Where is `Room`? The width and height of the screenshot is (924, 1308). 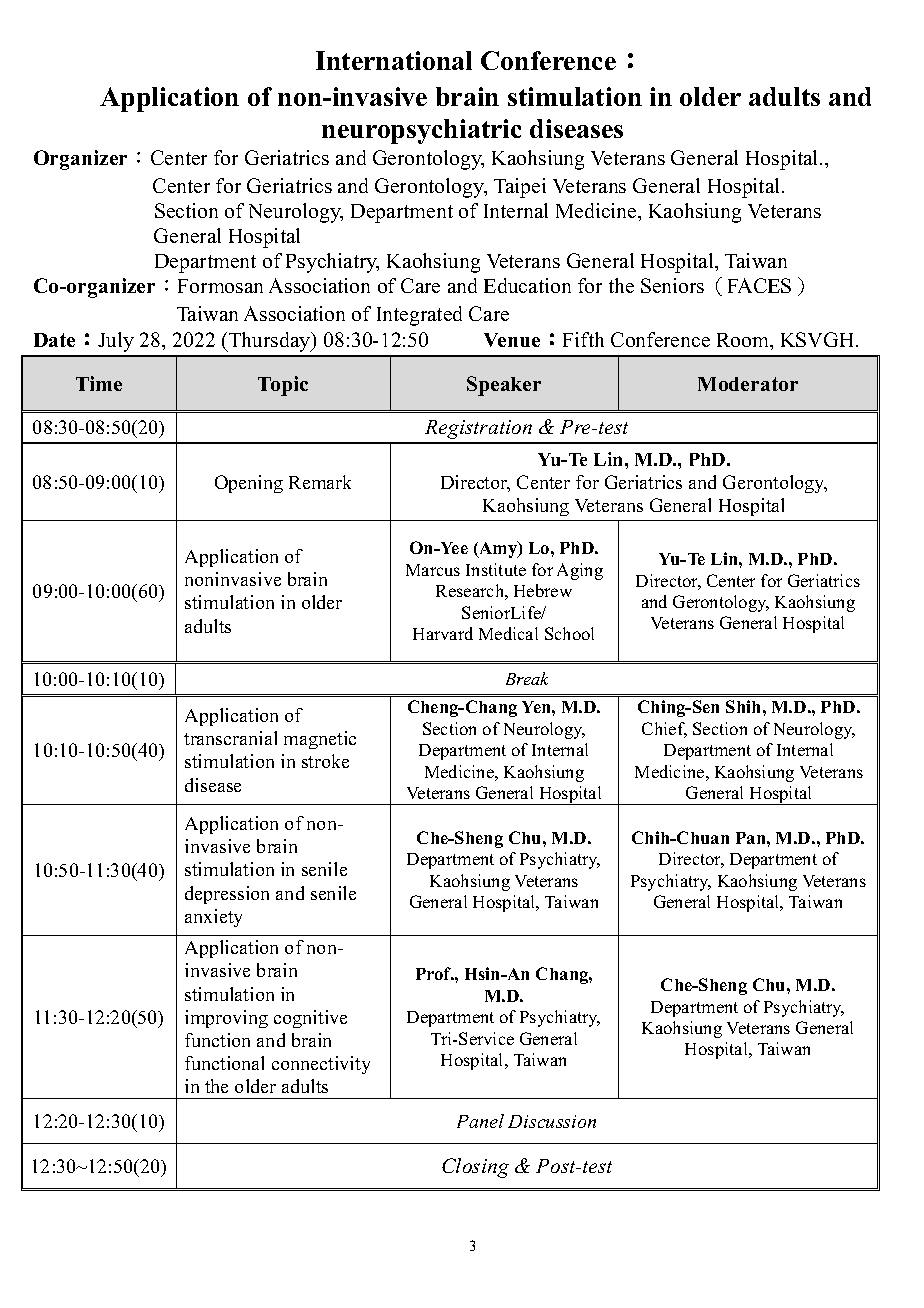 Room is located at coordinates (744, 341).
